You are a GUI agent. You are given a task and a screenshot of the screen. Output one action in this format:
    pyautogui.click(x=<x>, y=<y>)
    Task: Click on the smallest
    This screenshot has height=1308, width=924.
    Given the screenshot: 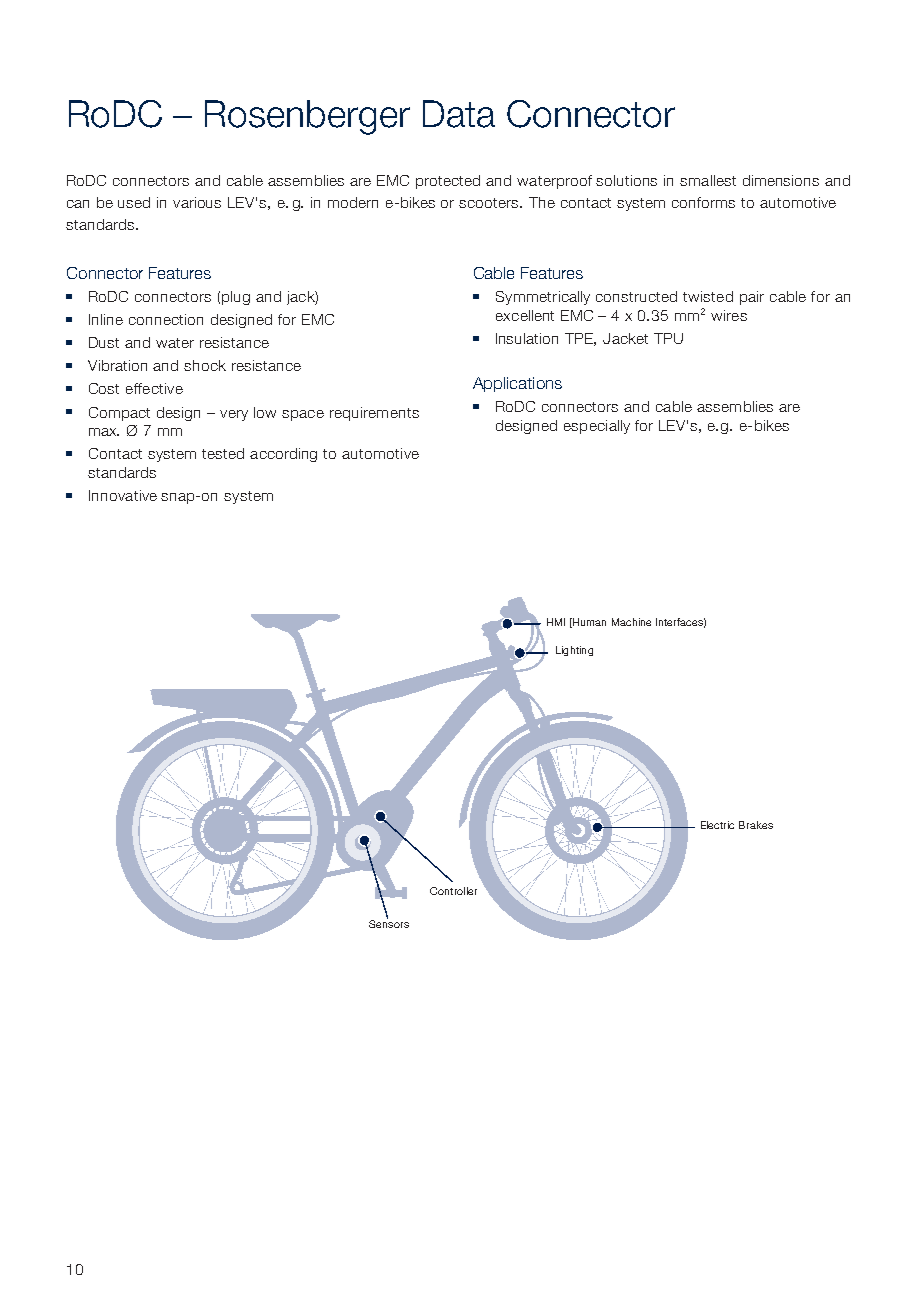 What is the action you would take?
    pyautogui.click(x=708, y=180)
